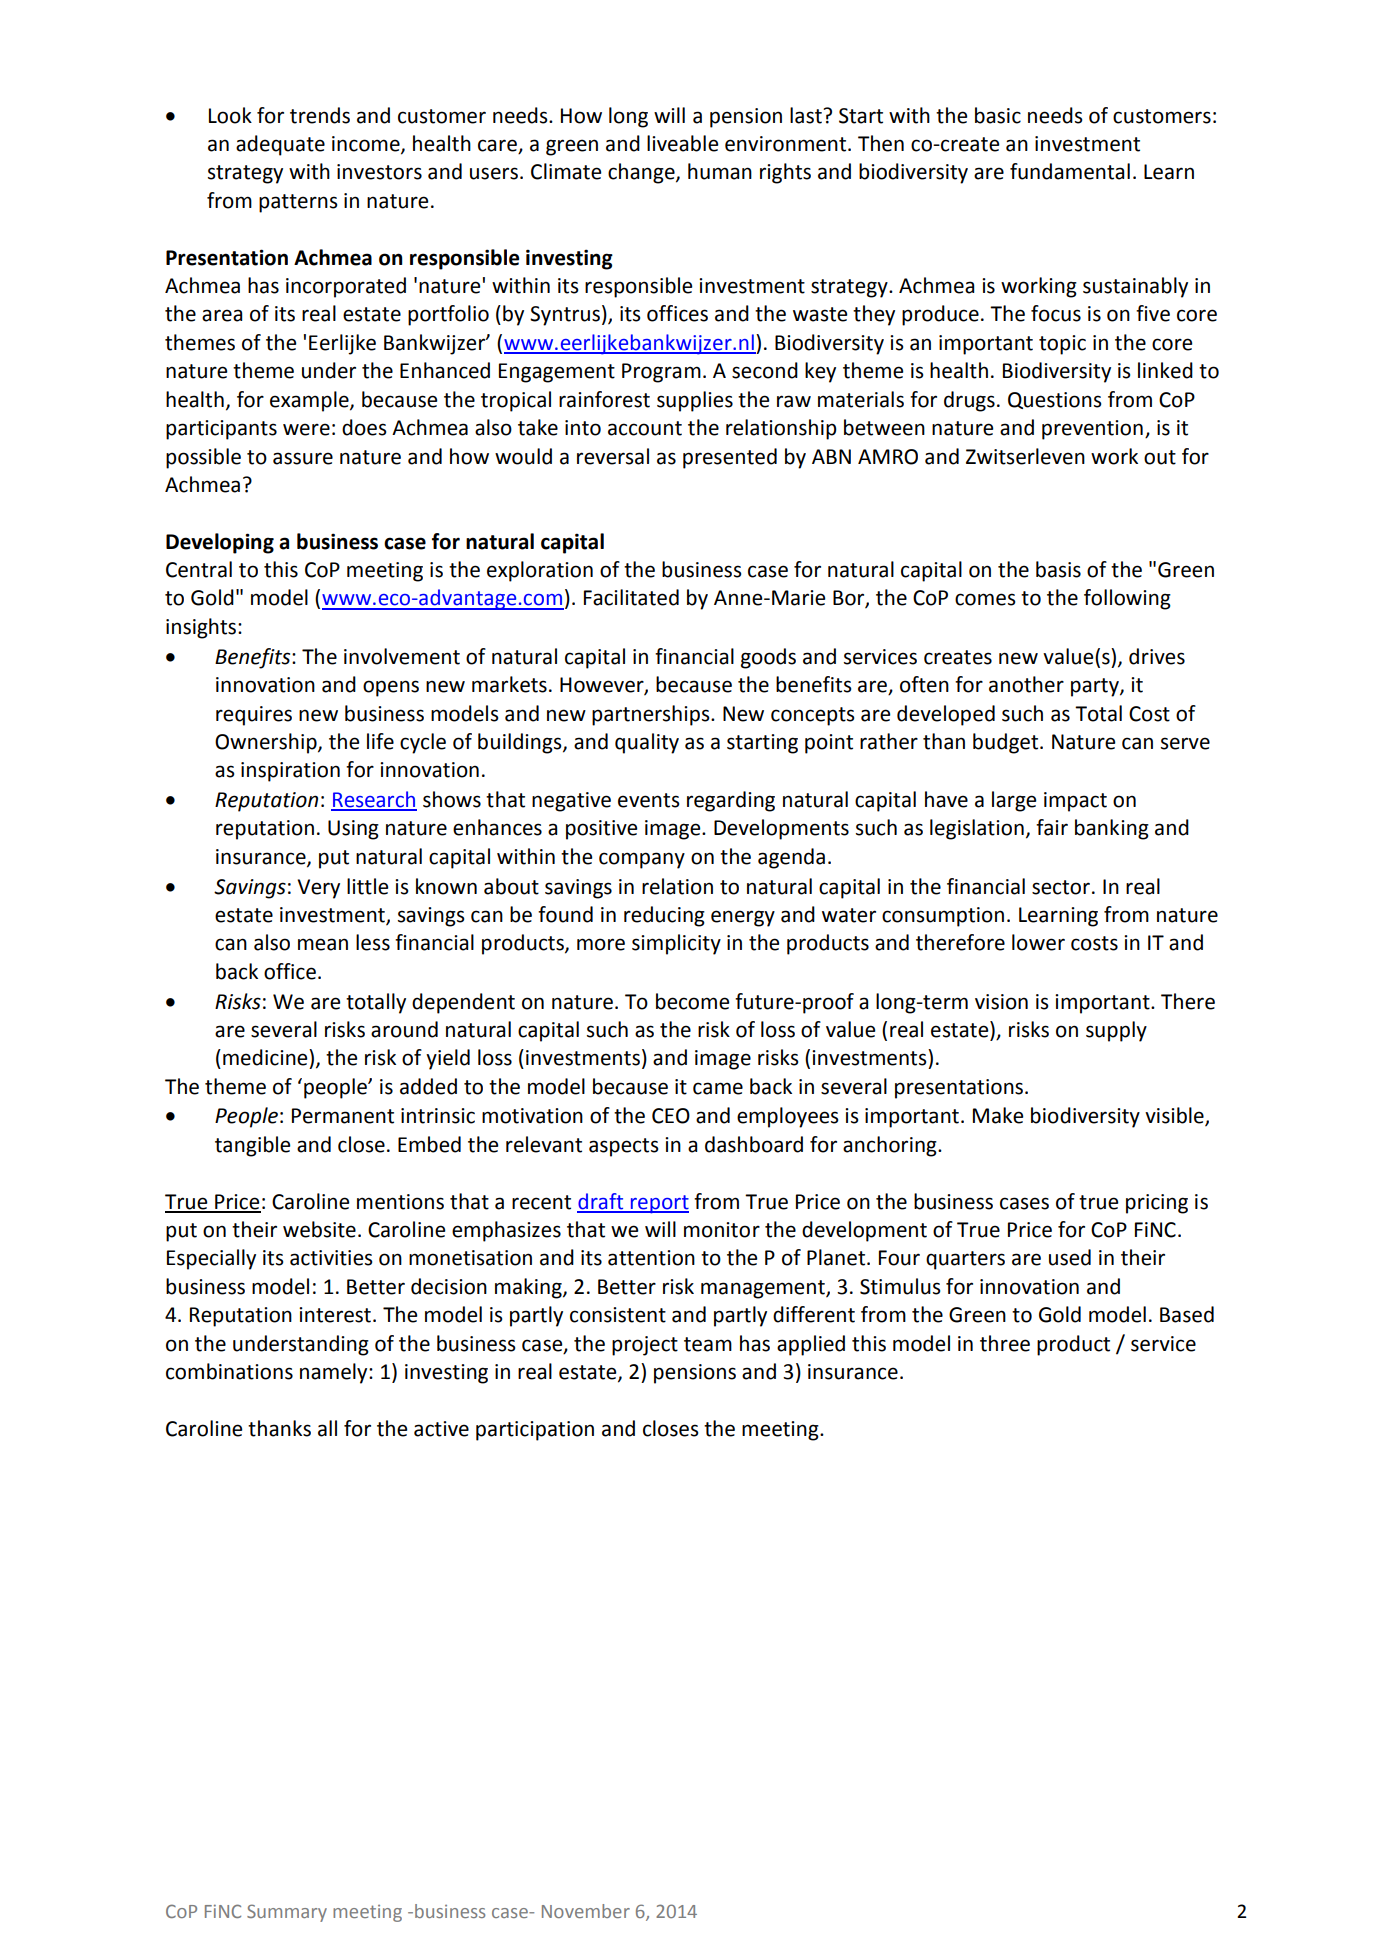 This screenshot has height=1960, width=1386. What do you see at coordinates (1070, 171) in the screenshot?
I see `fundamental` at bounding box center [1070, 171].
